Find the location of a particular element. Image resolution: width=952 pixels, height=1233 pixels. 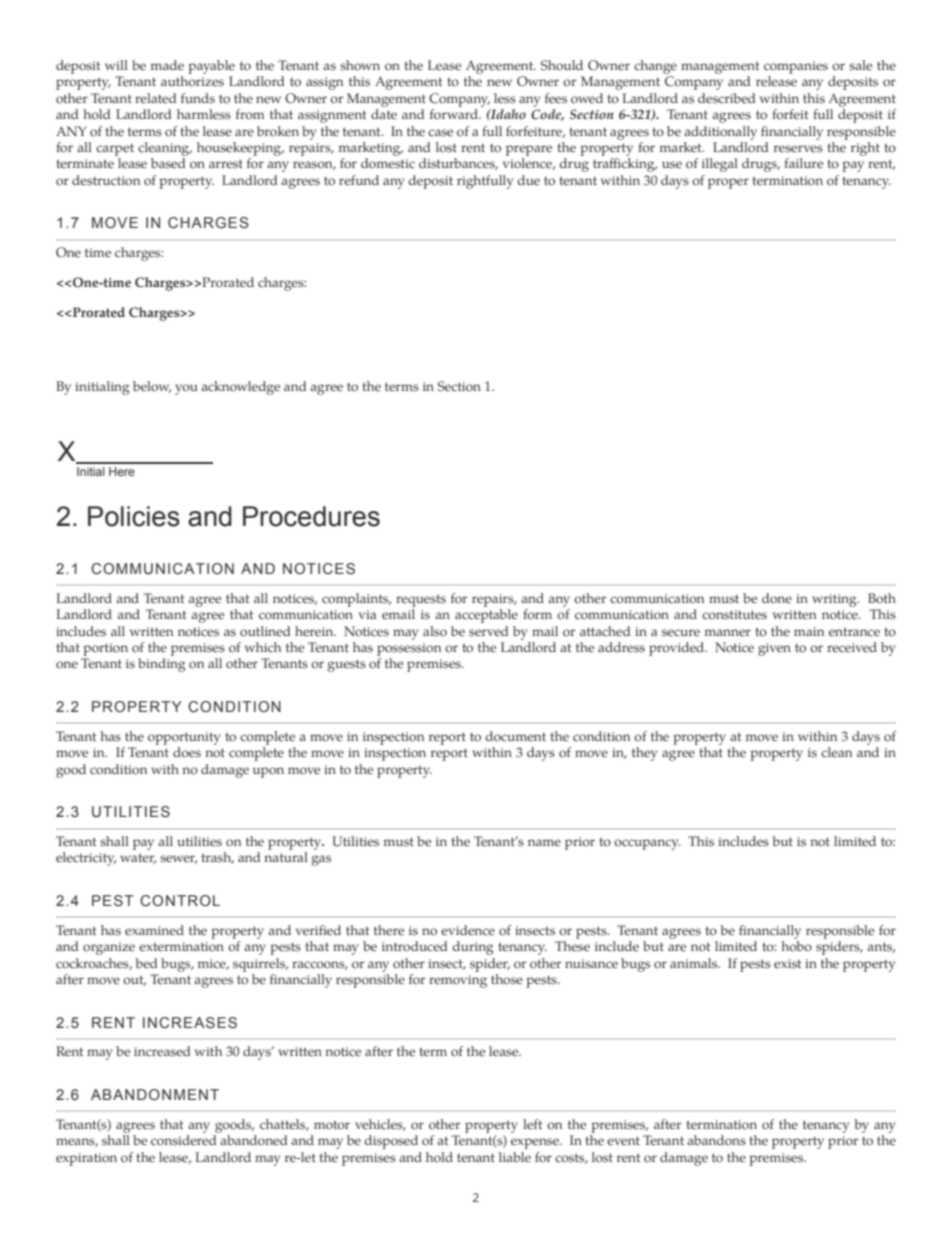

binding is located at coordinates (162, 665).
